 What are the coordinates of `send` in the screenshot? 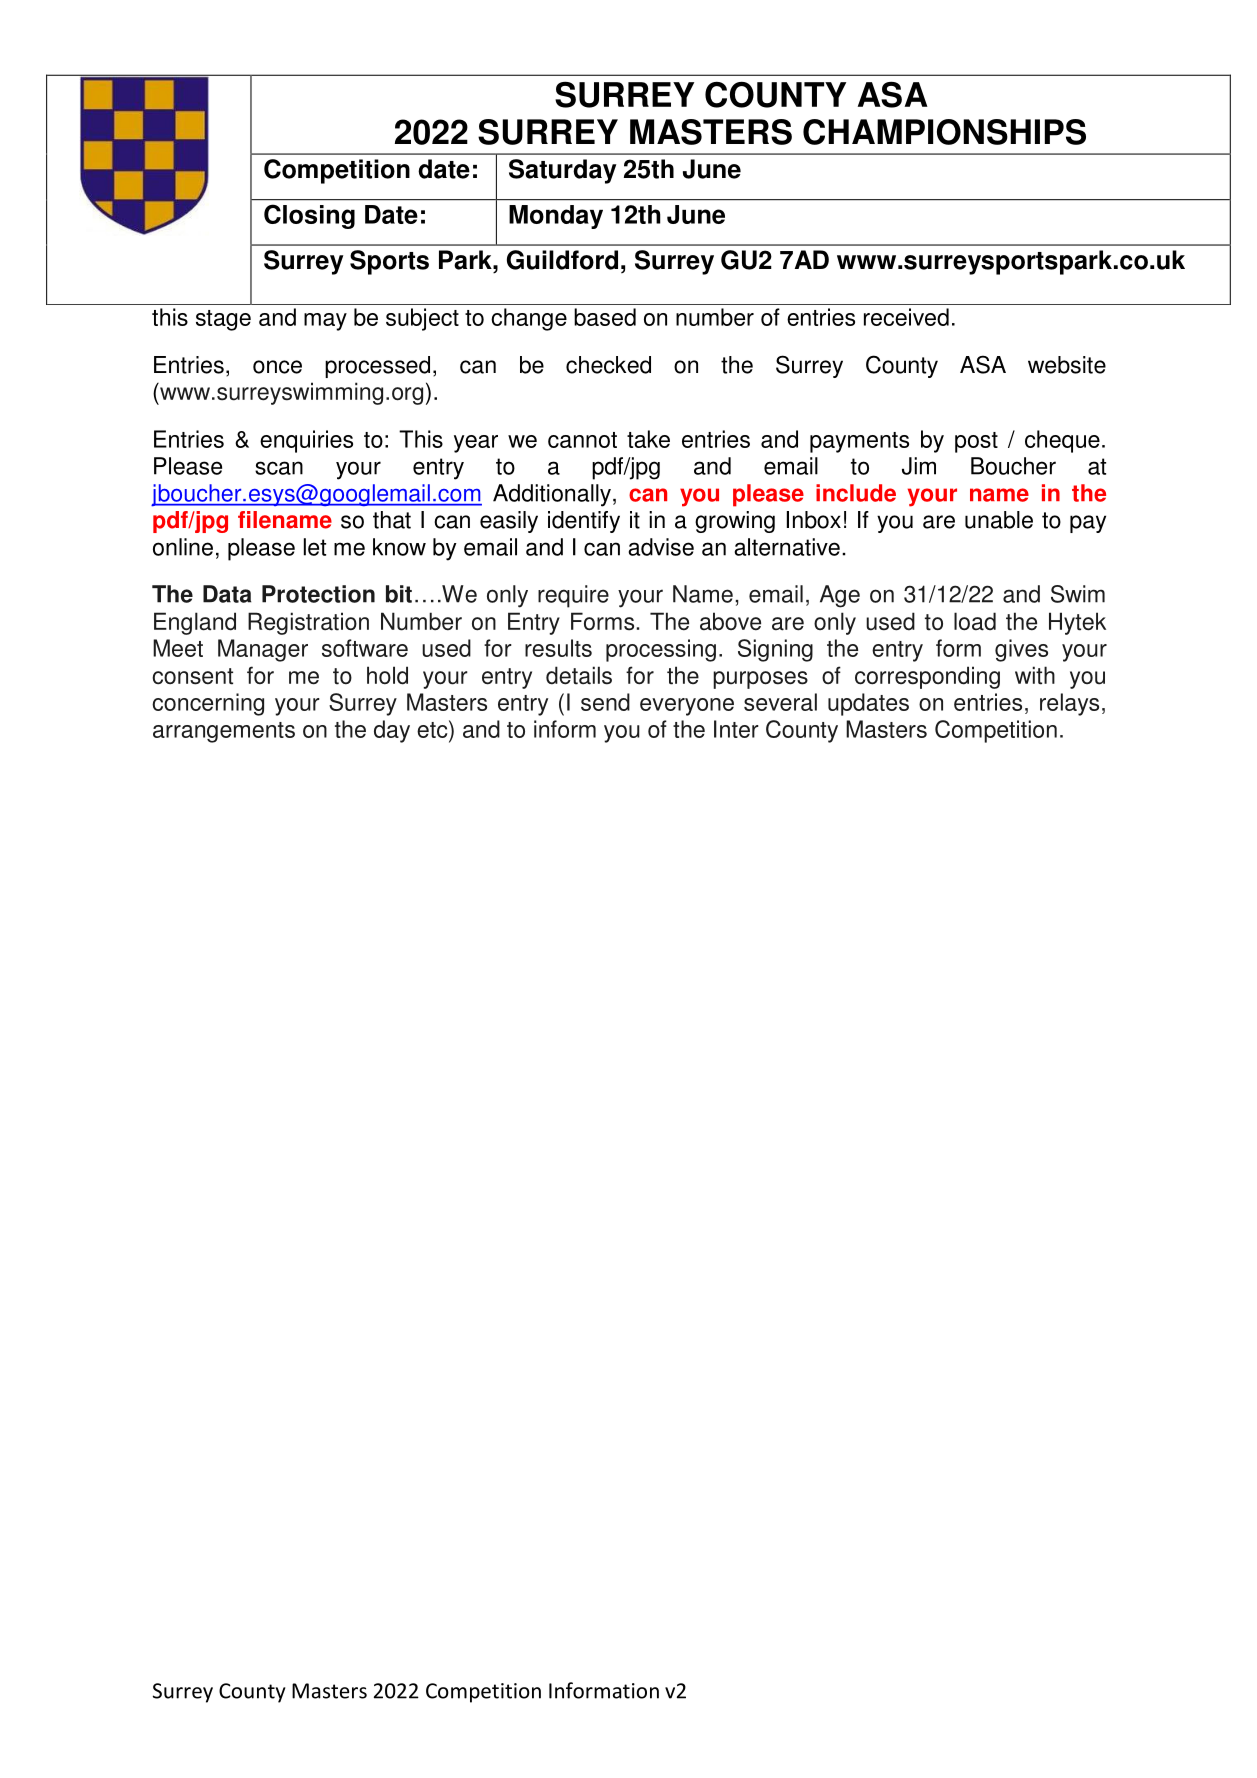 It's located at (605, 702).
